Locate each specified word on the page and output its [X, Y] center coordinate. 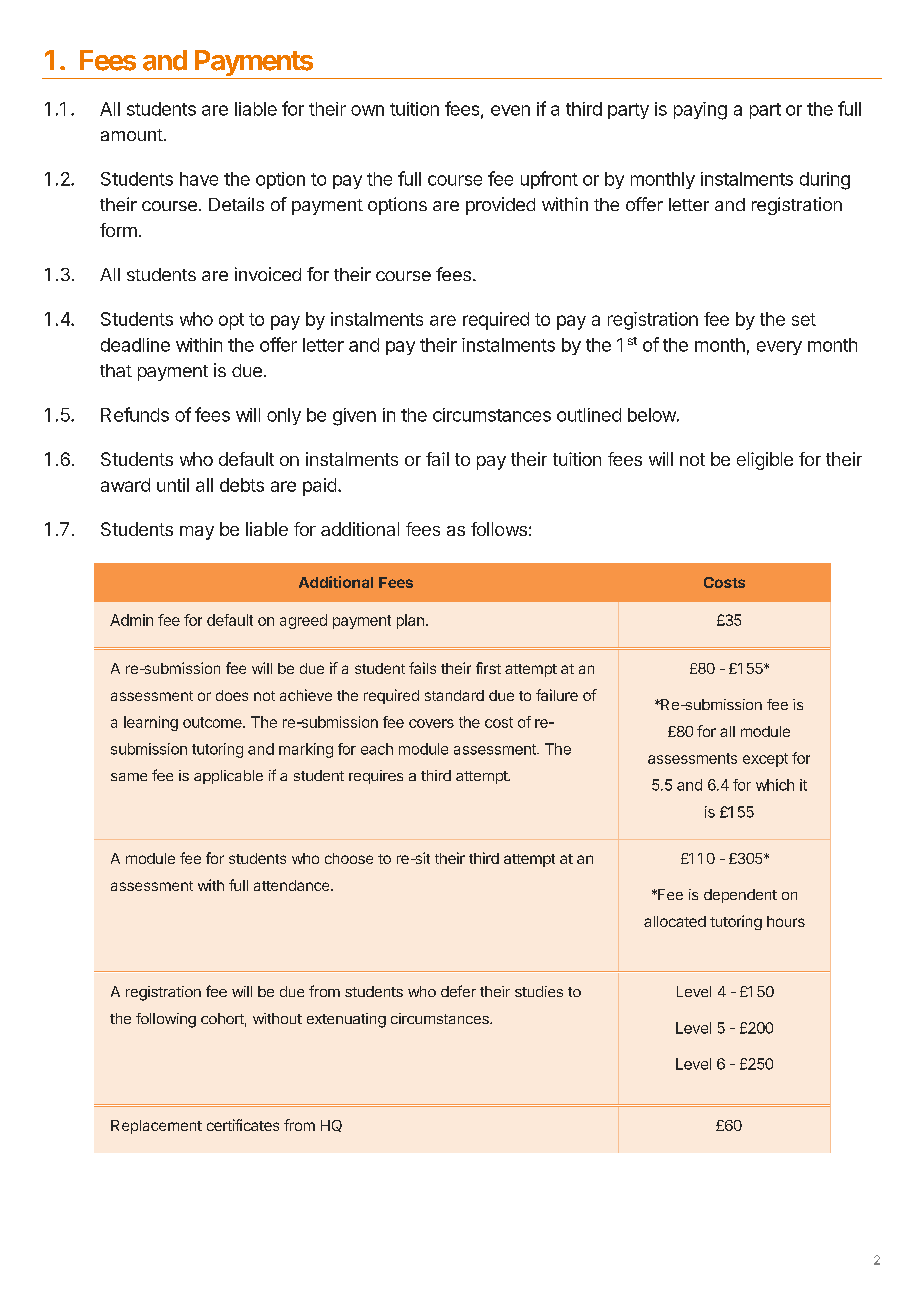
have [199, 179]
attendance [293, 885]
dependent [740, 896]
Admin [131, 620]
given [354, 417]
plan [410, 621]
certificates [243, 1125]
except [765, 760]
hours [786, 921]
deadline [135, 345]
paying [700, 111]
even [510, 110]
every [779, 348]
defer [458, 991]
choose [349, 858]
